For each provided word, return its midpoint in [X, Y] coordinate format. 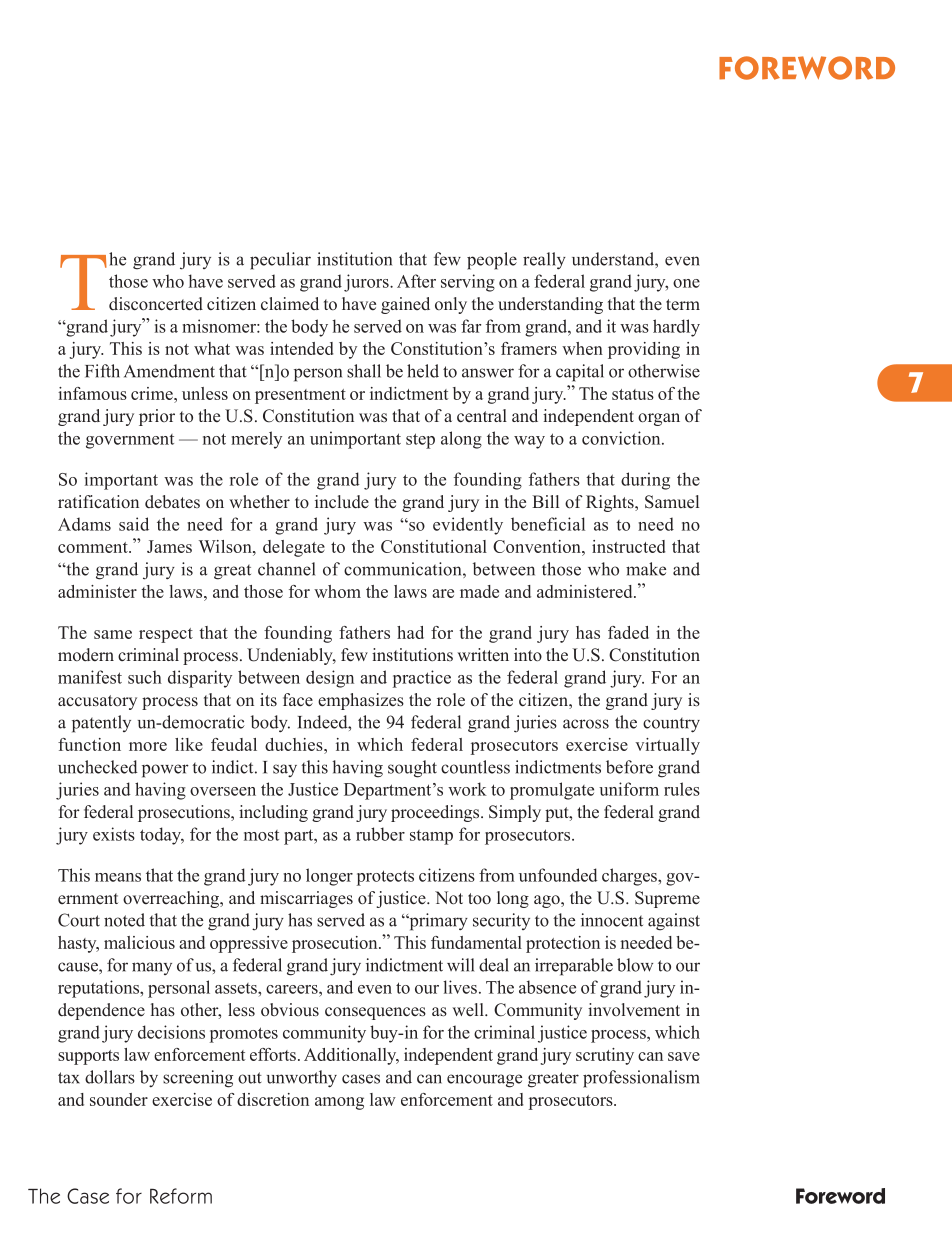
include [342, 502]
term [683, 305]
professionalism [641, 1079]
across [586, 724]
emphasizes [361, 701]
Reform [181, 1196]
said [134, 524]
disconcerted [156, 304]
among [339, 1103]
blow [635, 965]
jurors [367, 283]
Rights [611, 503]
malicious [139, 942]
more [148, 746]
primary [437, 922]
